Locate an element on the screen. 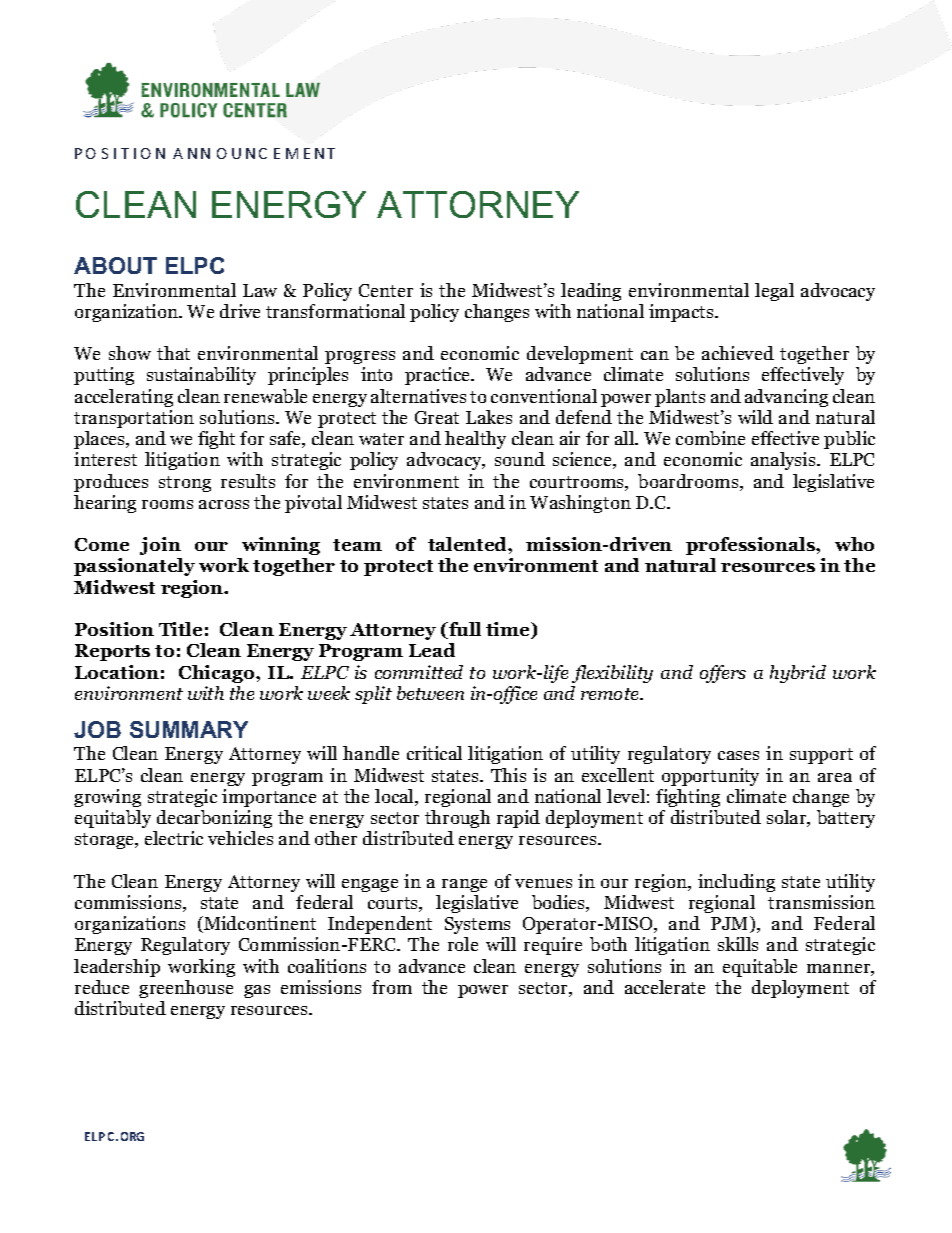 This screenshot has height=1233, width=952. Law is located at coordinates (260, 290).
